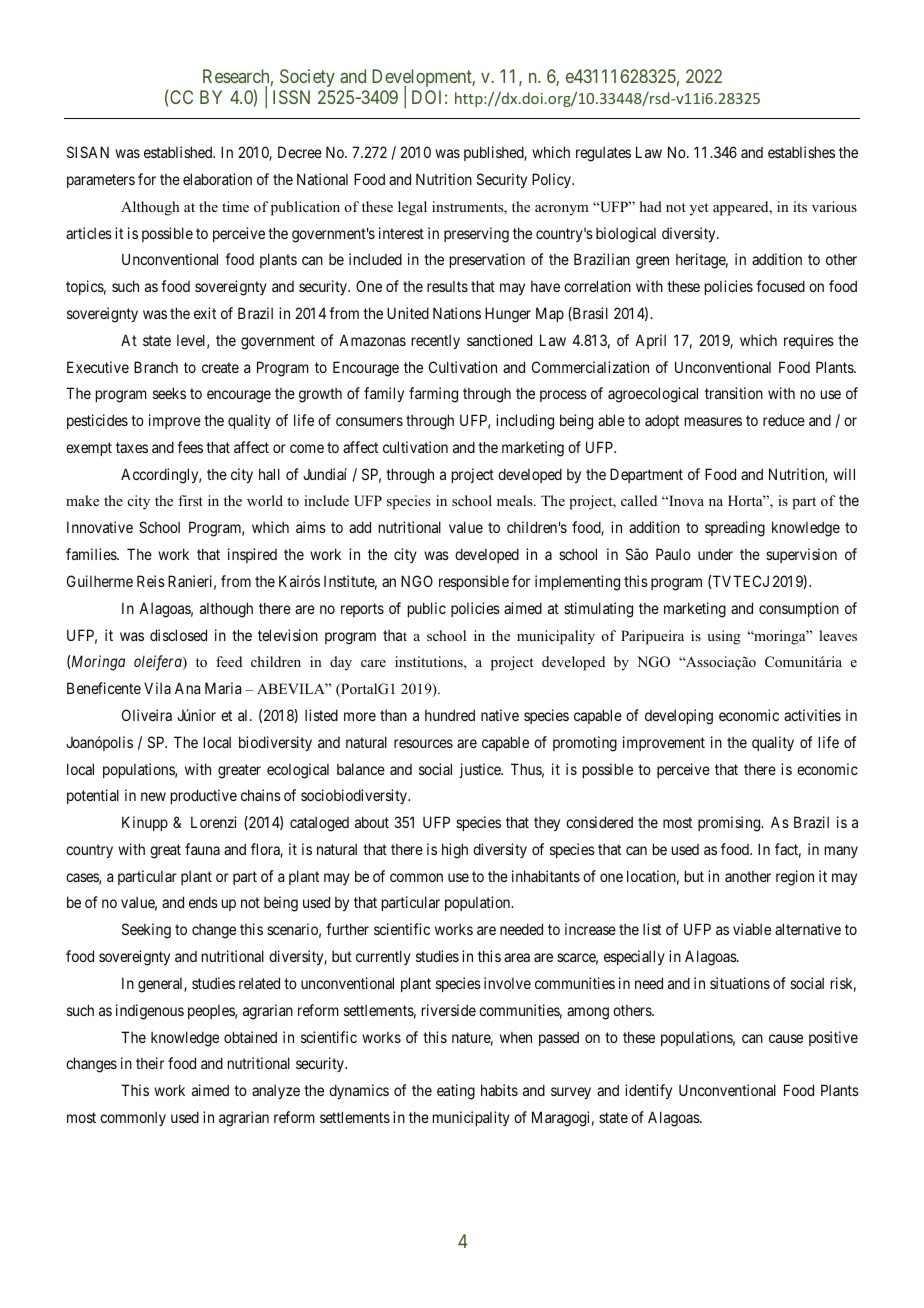 The image size is (924, 1308). I want to click on their, so click(150, 1063).
